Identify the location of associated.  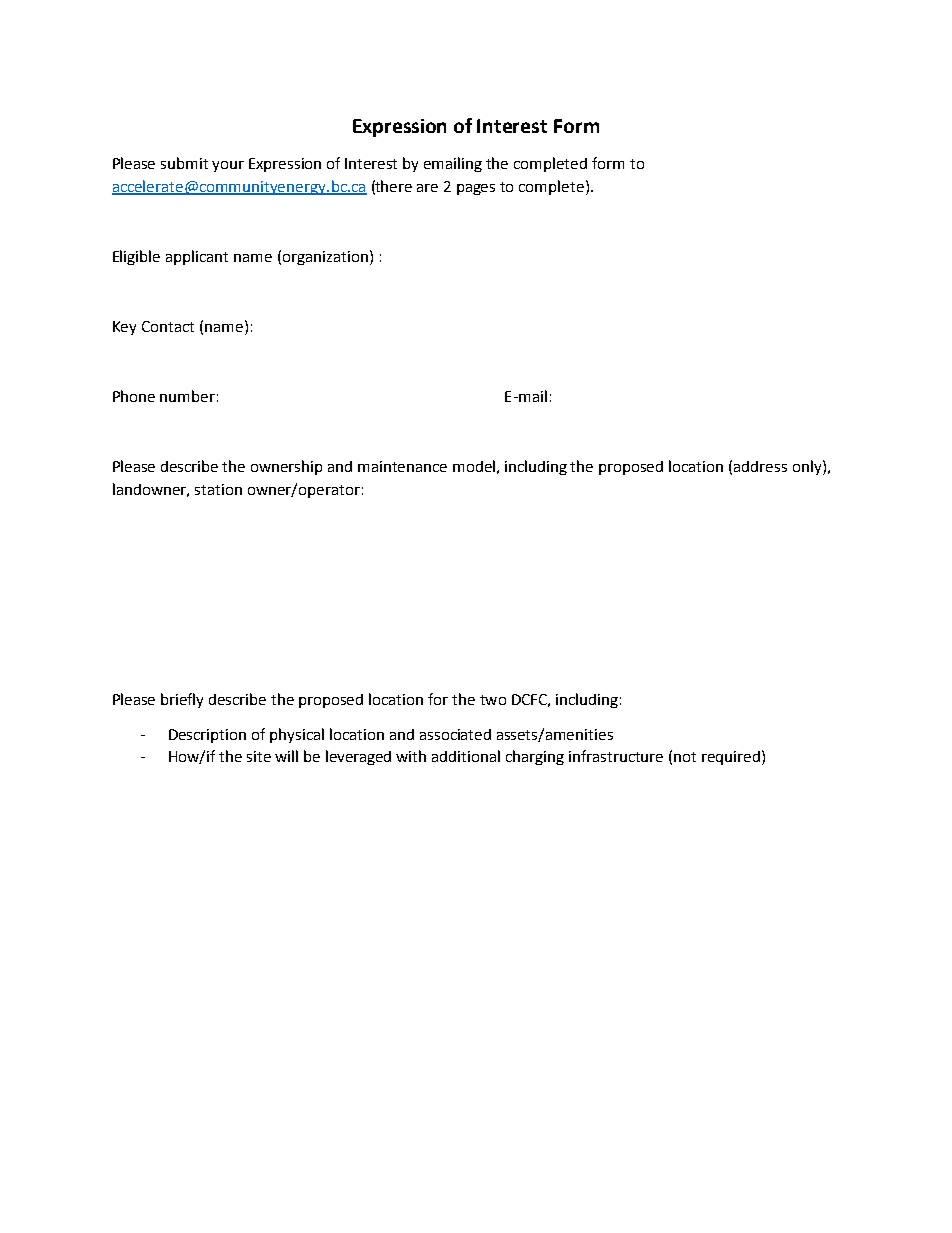
(455, 734).
